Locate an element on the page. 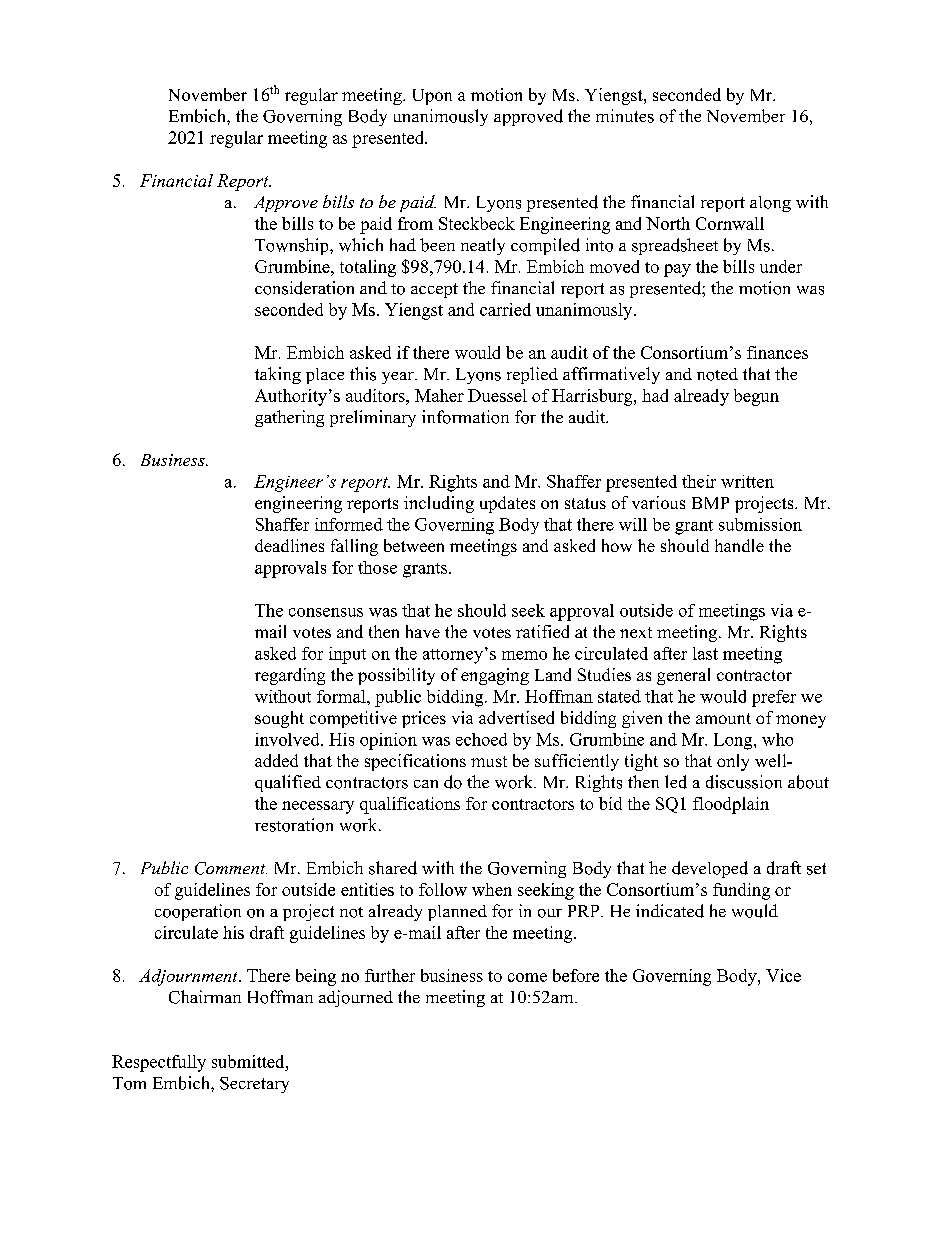  Township is located at coordinates (293, 246).
